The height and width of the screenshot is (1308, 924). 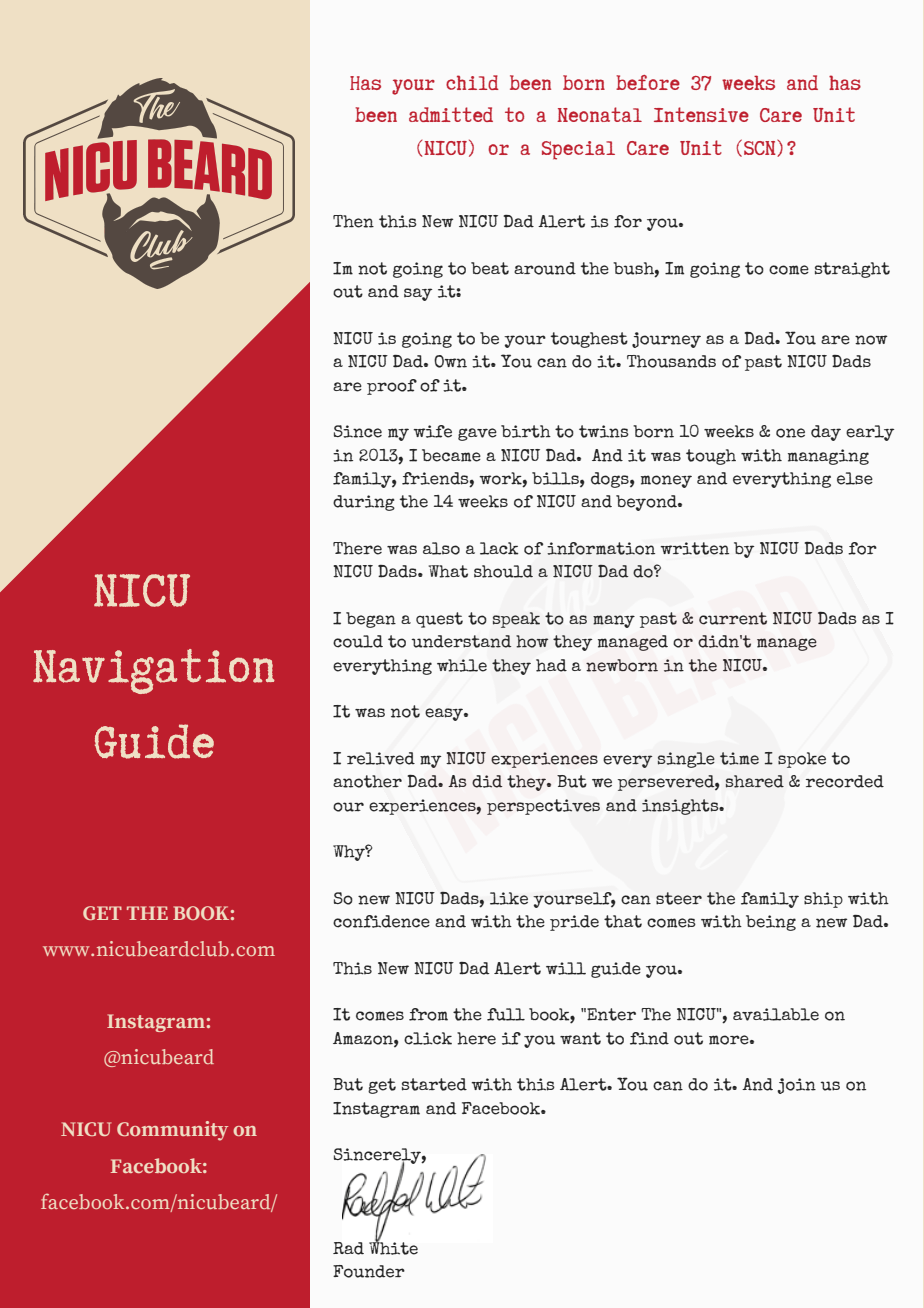 I want to click on Then, so click(x=353, y=221).
